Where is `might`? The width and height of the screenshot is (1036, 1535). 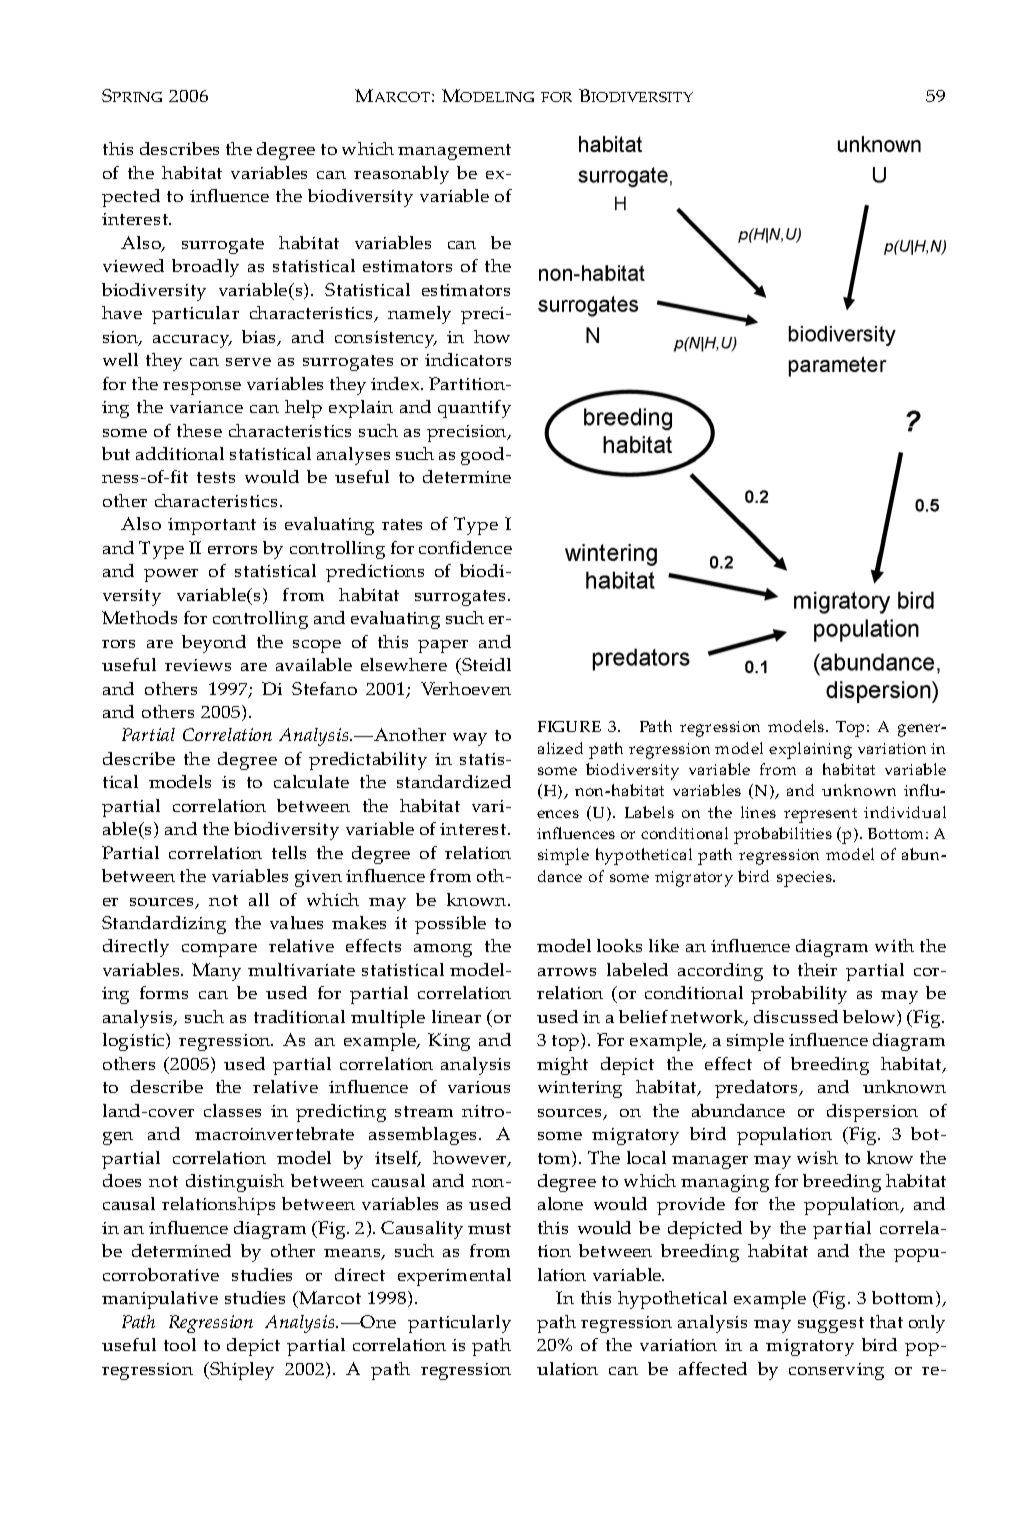
might is located at coordinates (562, 1066).
